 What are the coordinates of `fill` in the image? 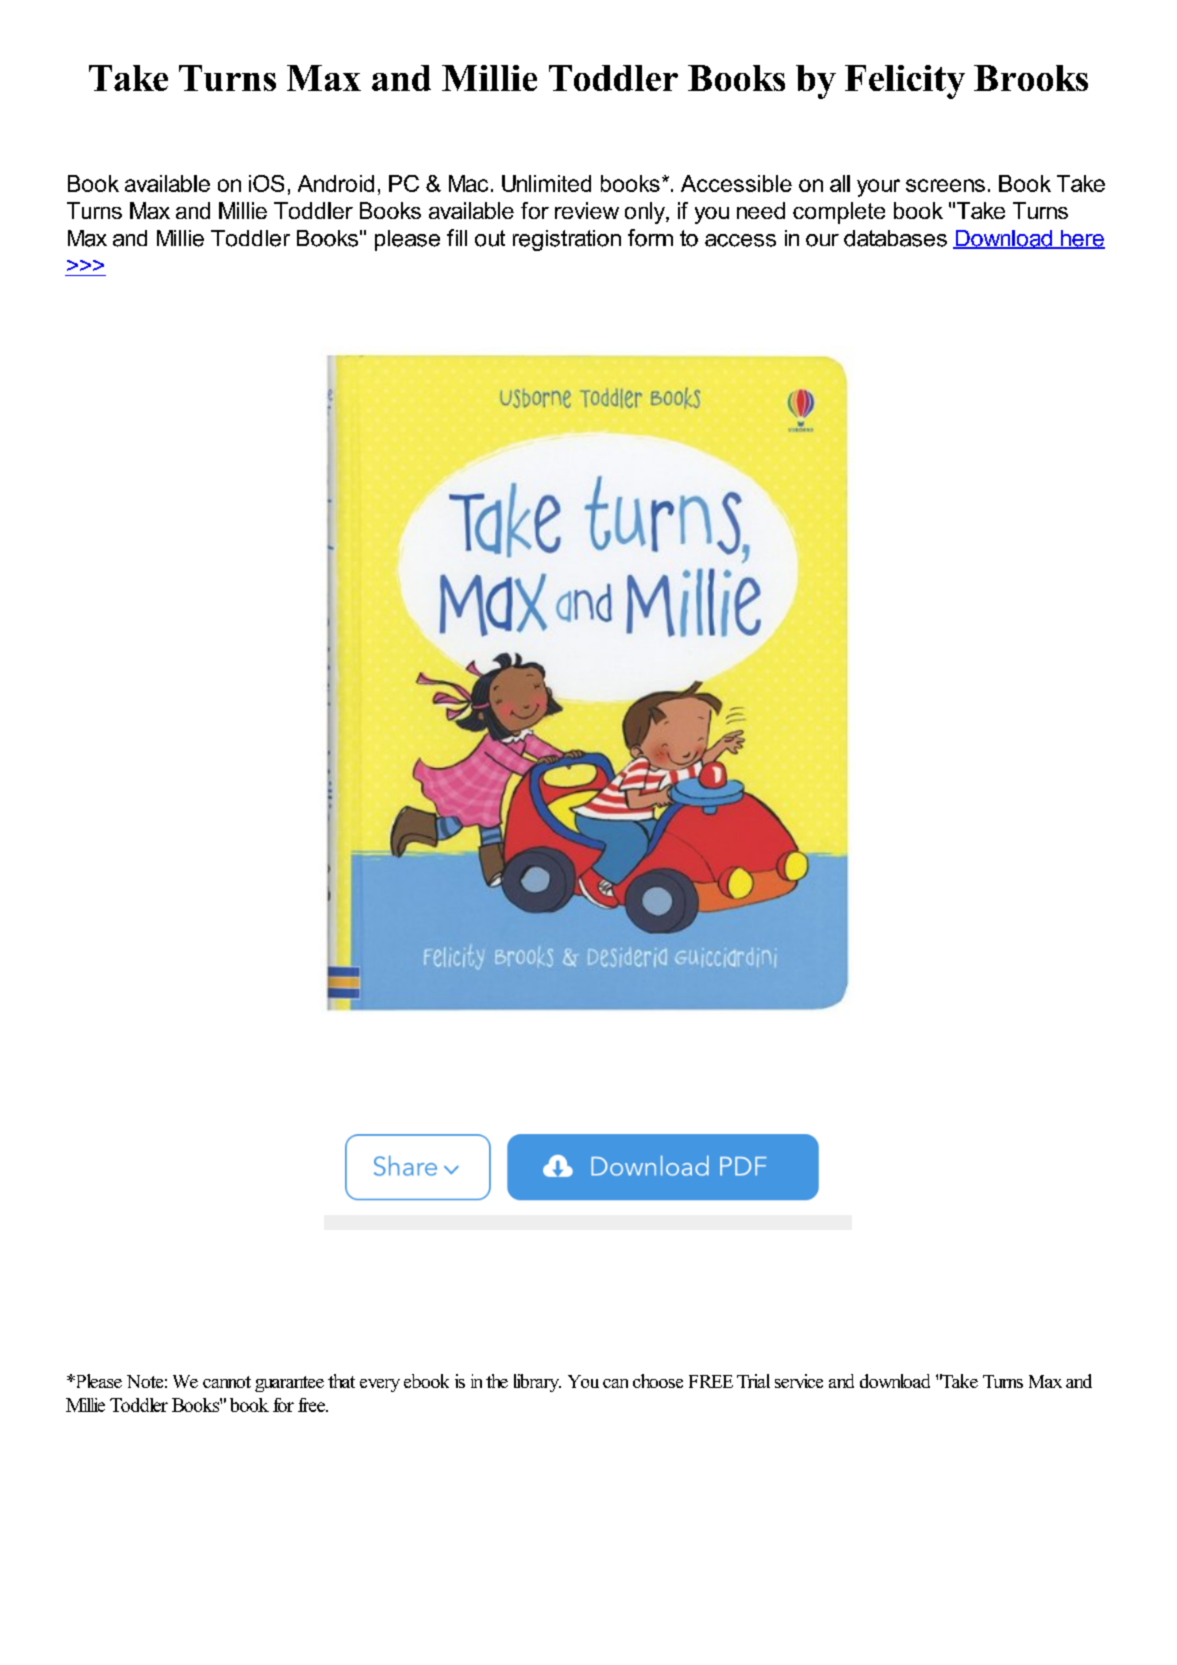 It's located at (457, 237).
